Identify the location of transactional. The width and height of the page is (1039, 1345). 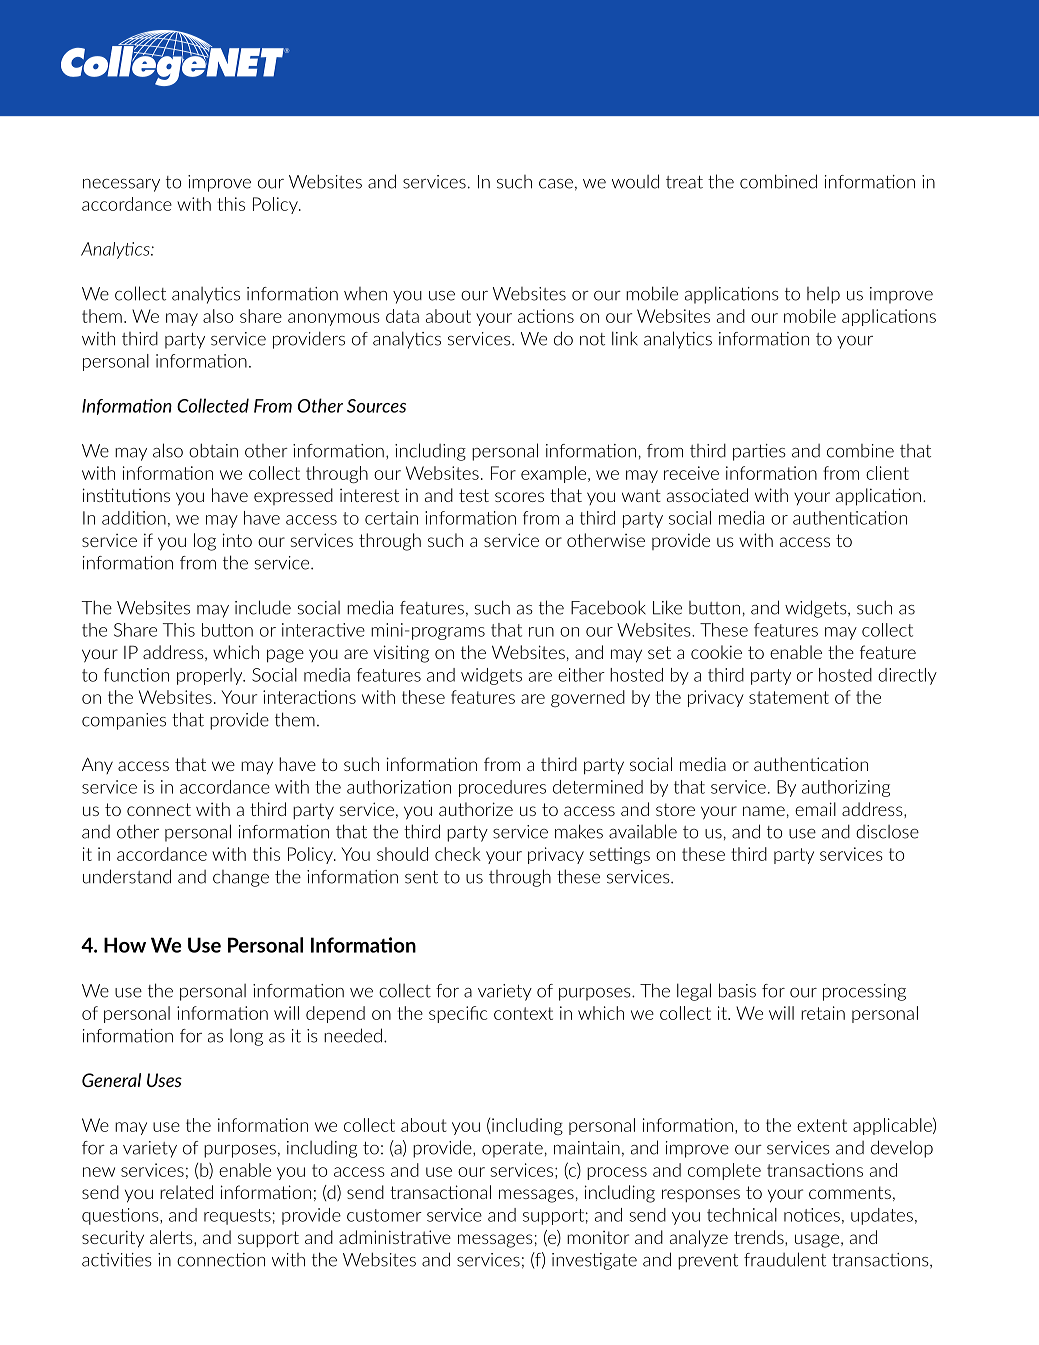
(440, 1192).
